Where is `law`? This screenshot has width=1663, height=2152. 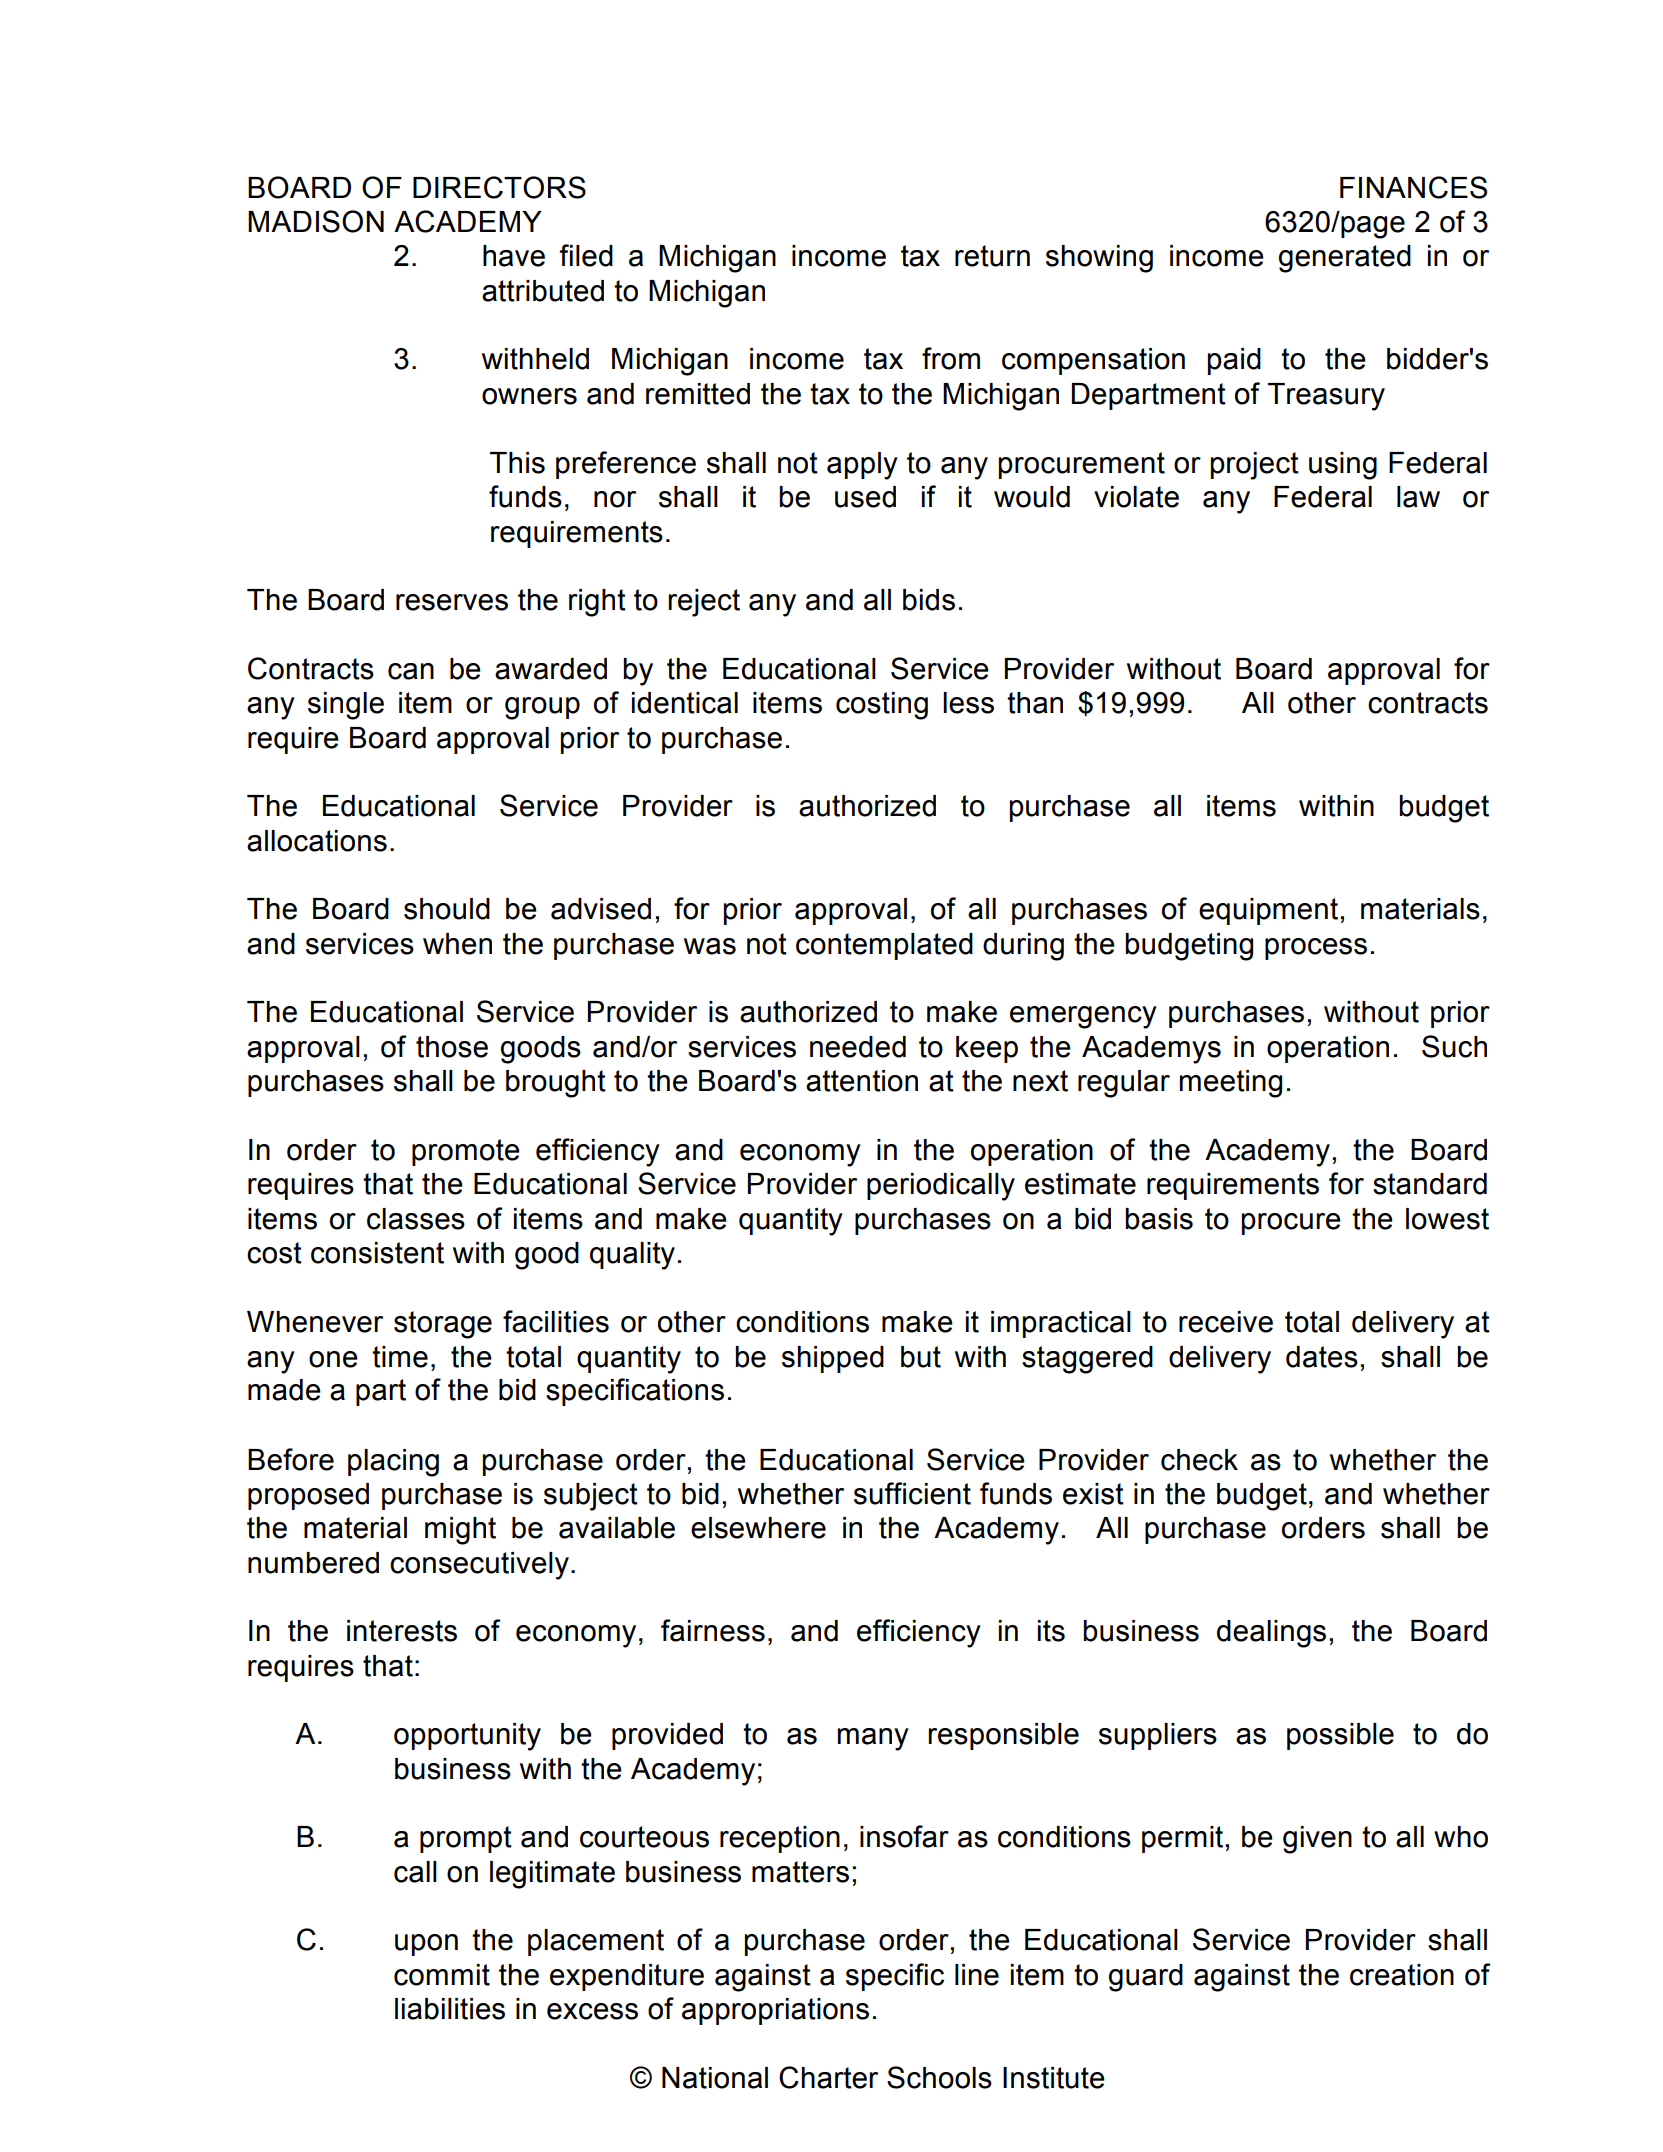
law is located at coordinates (1418, 497).
